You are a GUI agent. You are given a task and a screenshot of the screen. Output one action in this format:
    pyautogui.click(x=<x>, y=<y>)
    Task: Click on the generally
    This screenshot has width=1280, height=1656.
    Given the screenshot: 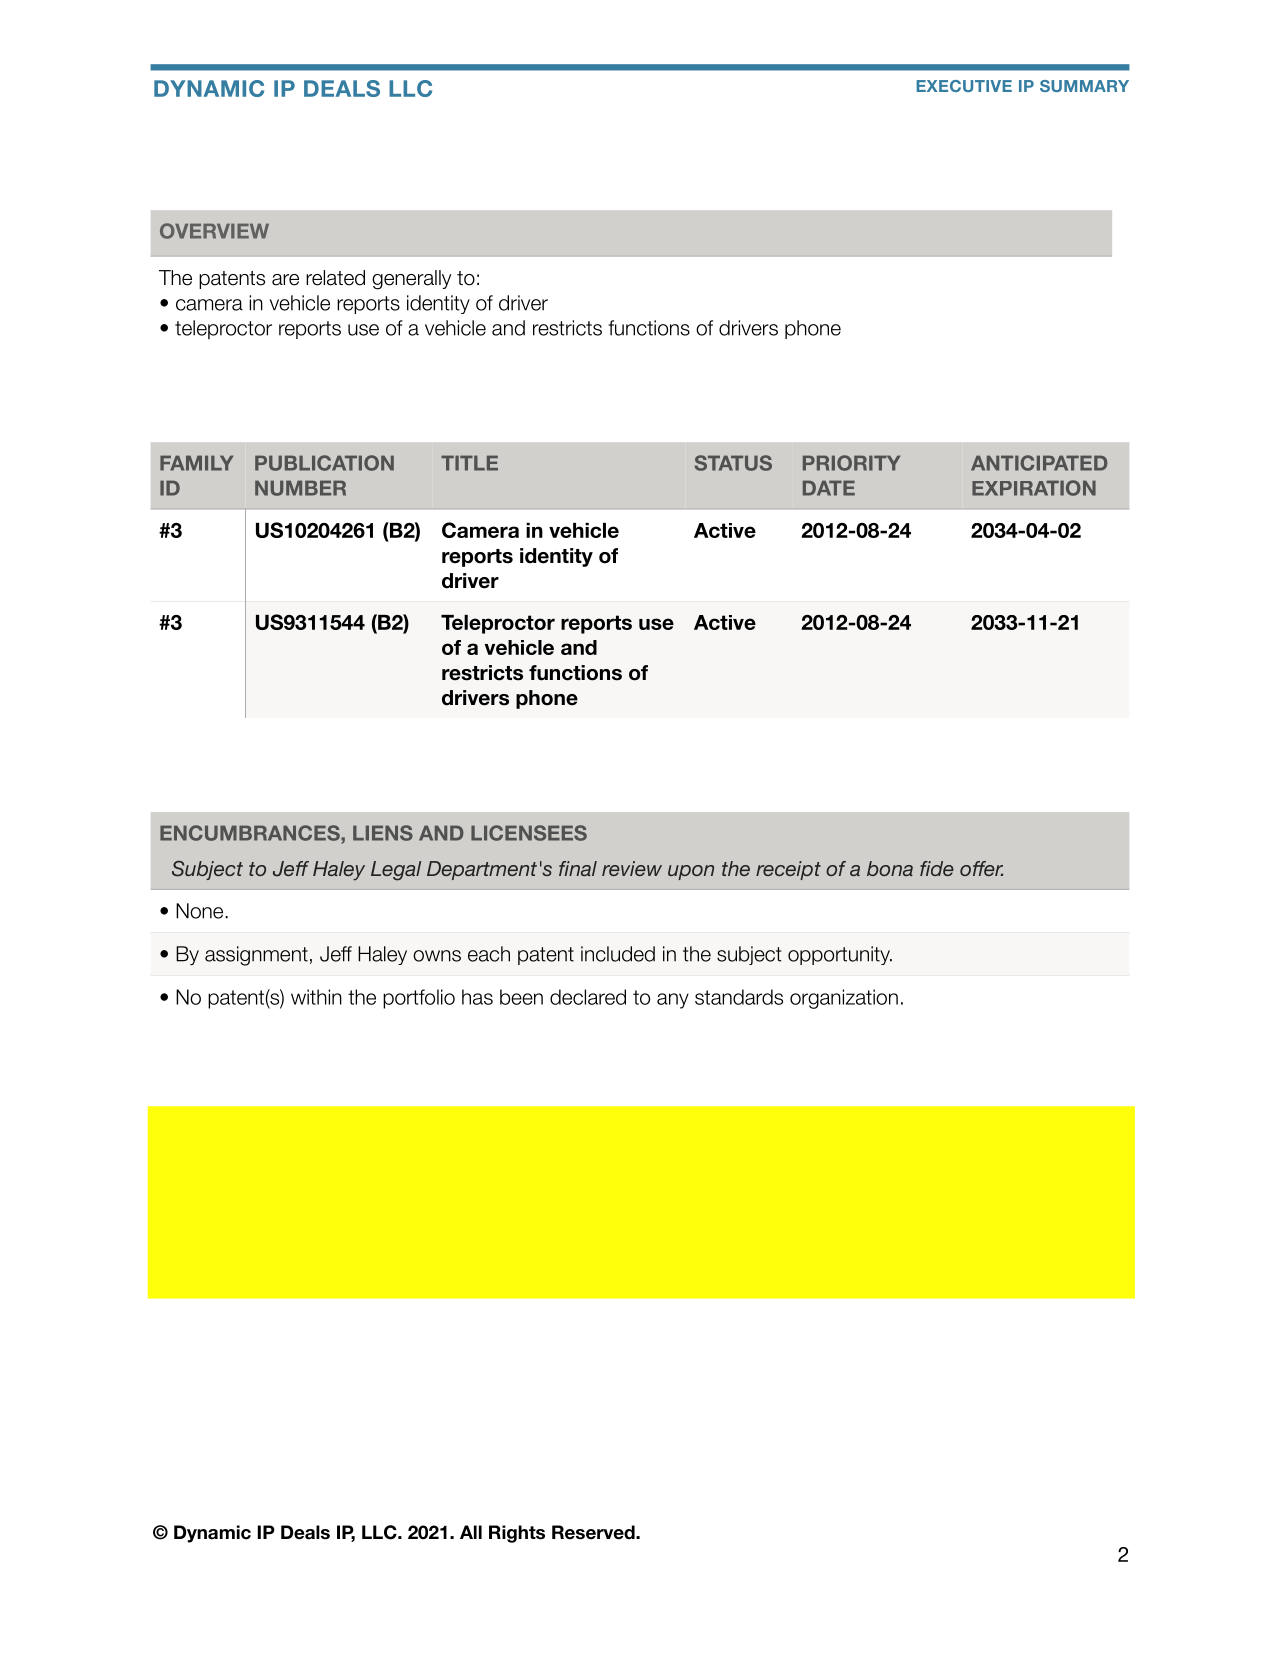 What is the action you would take?
    pyautogui.click(x=411, y=280)
